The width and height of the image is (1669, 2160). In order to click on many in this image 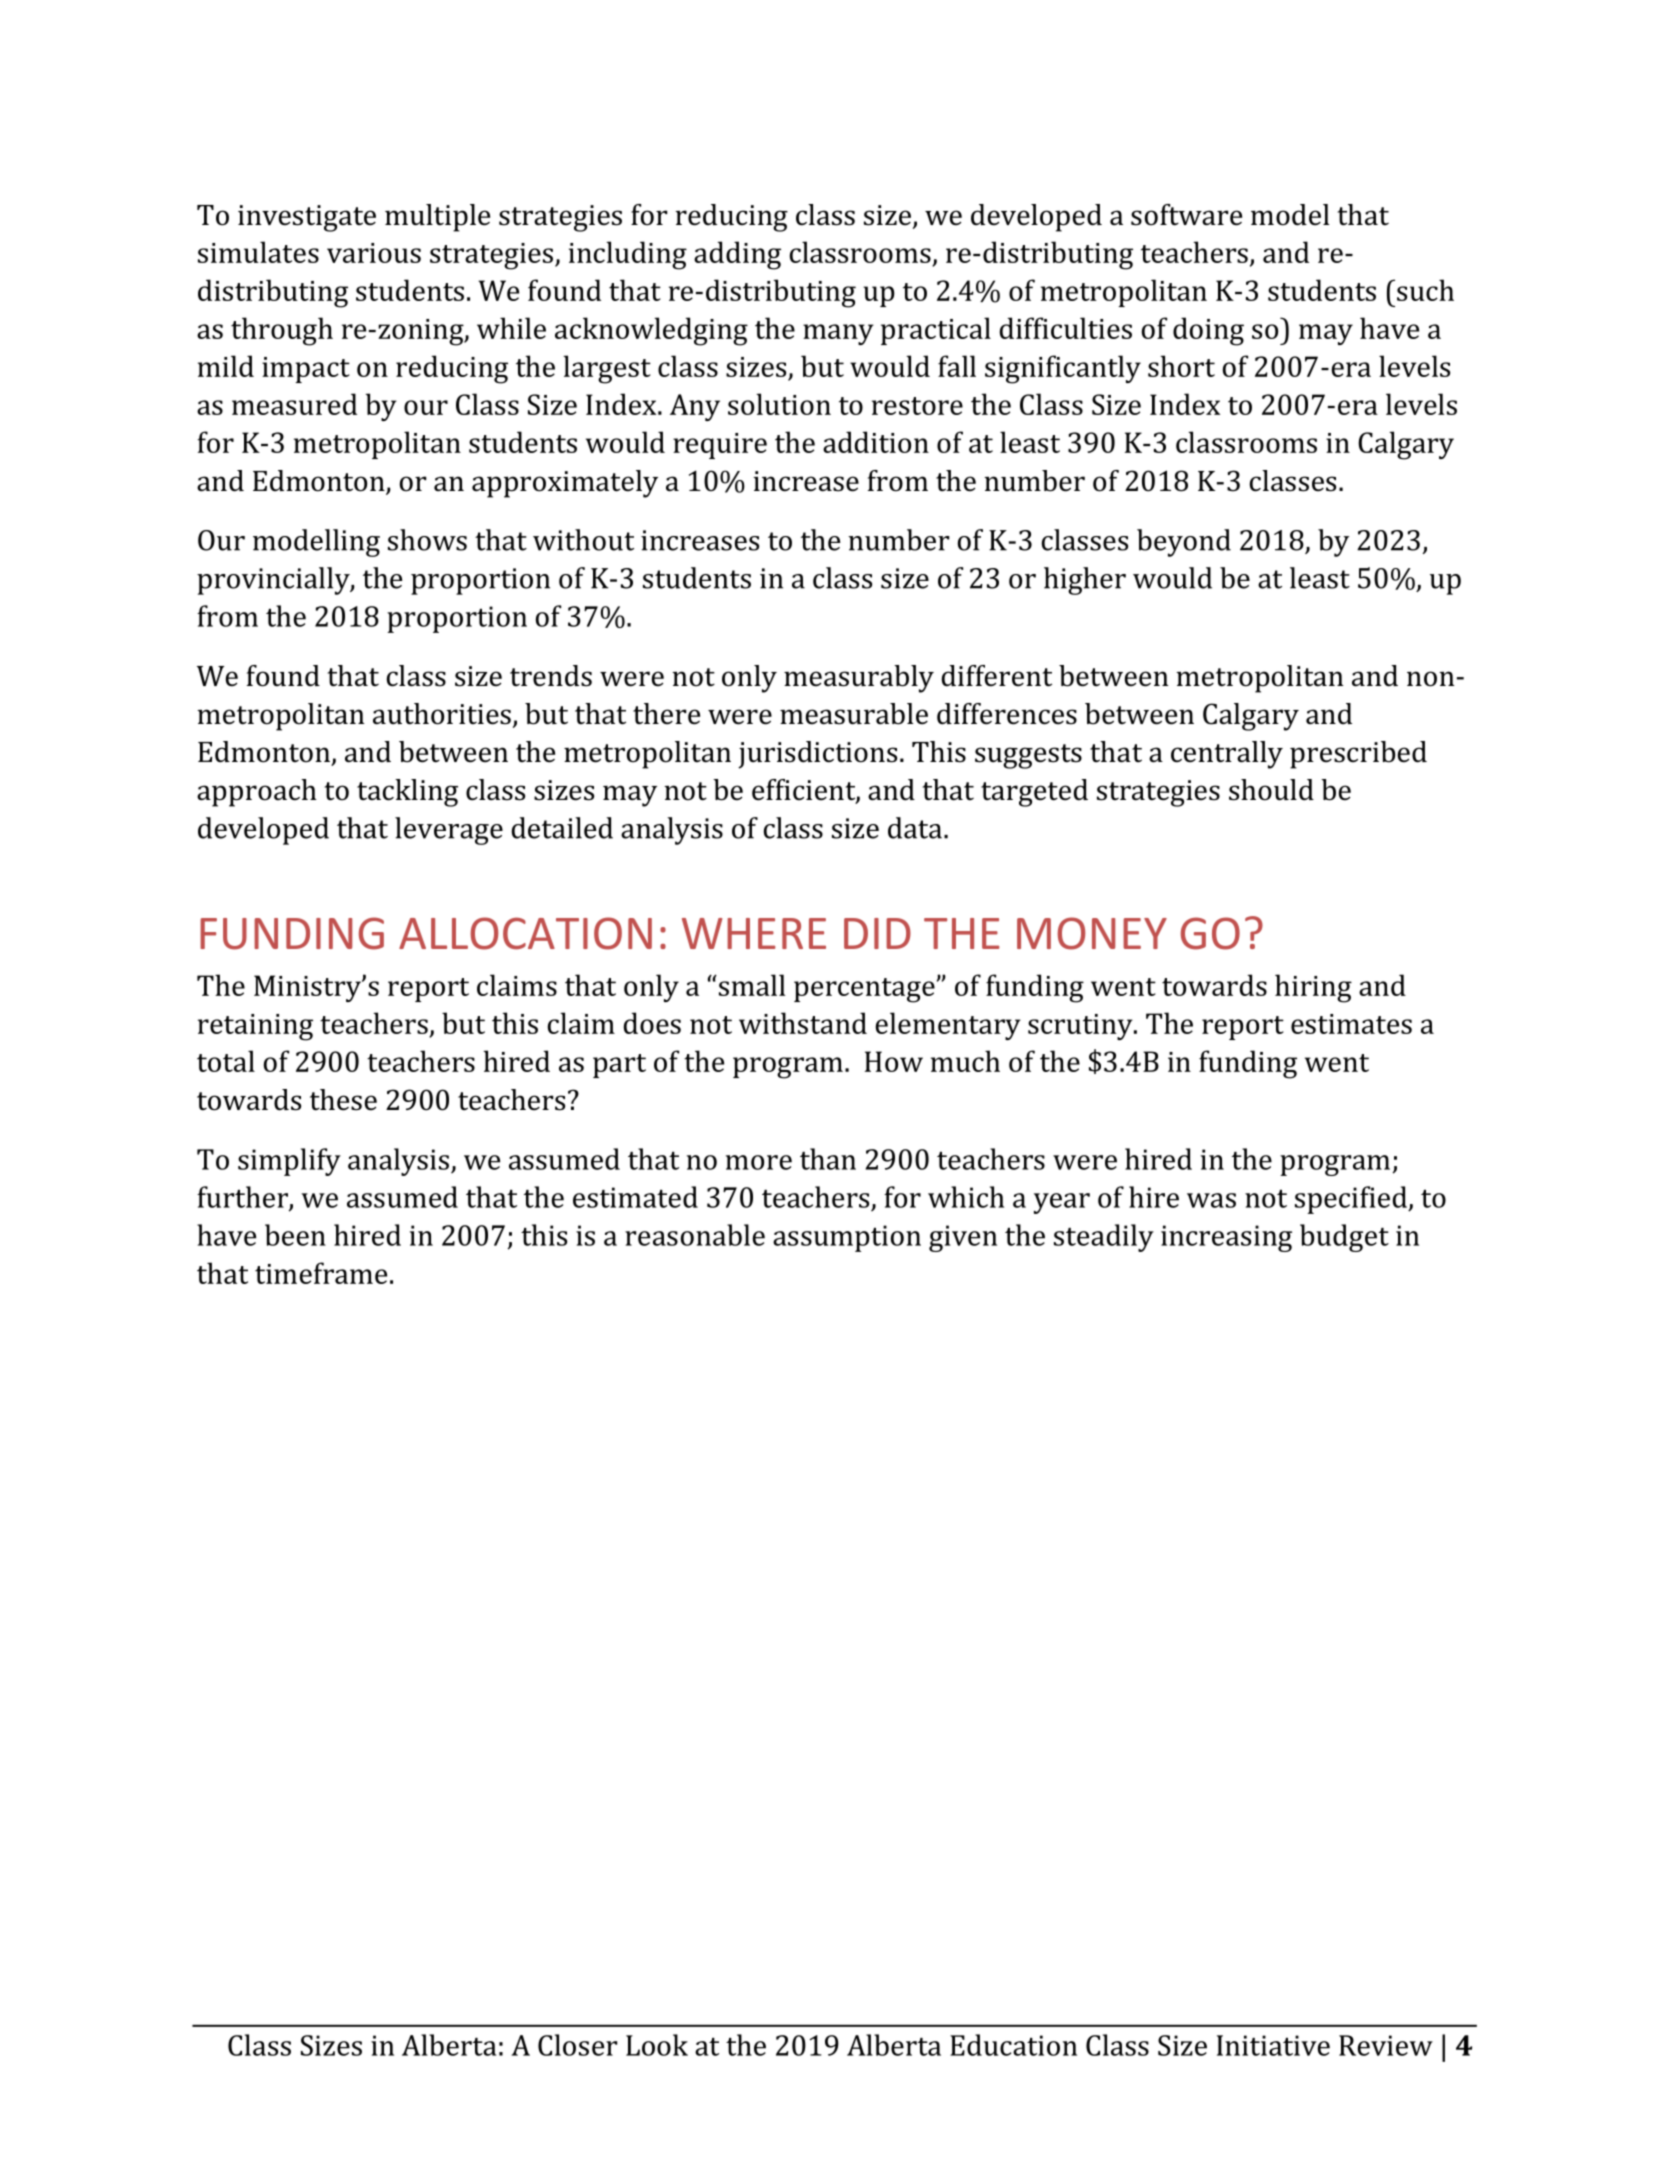, I will do `click(838, 334)`.
